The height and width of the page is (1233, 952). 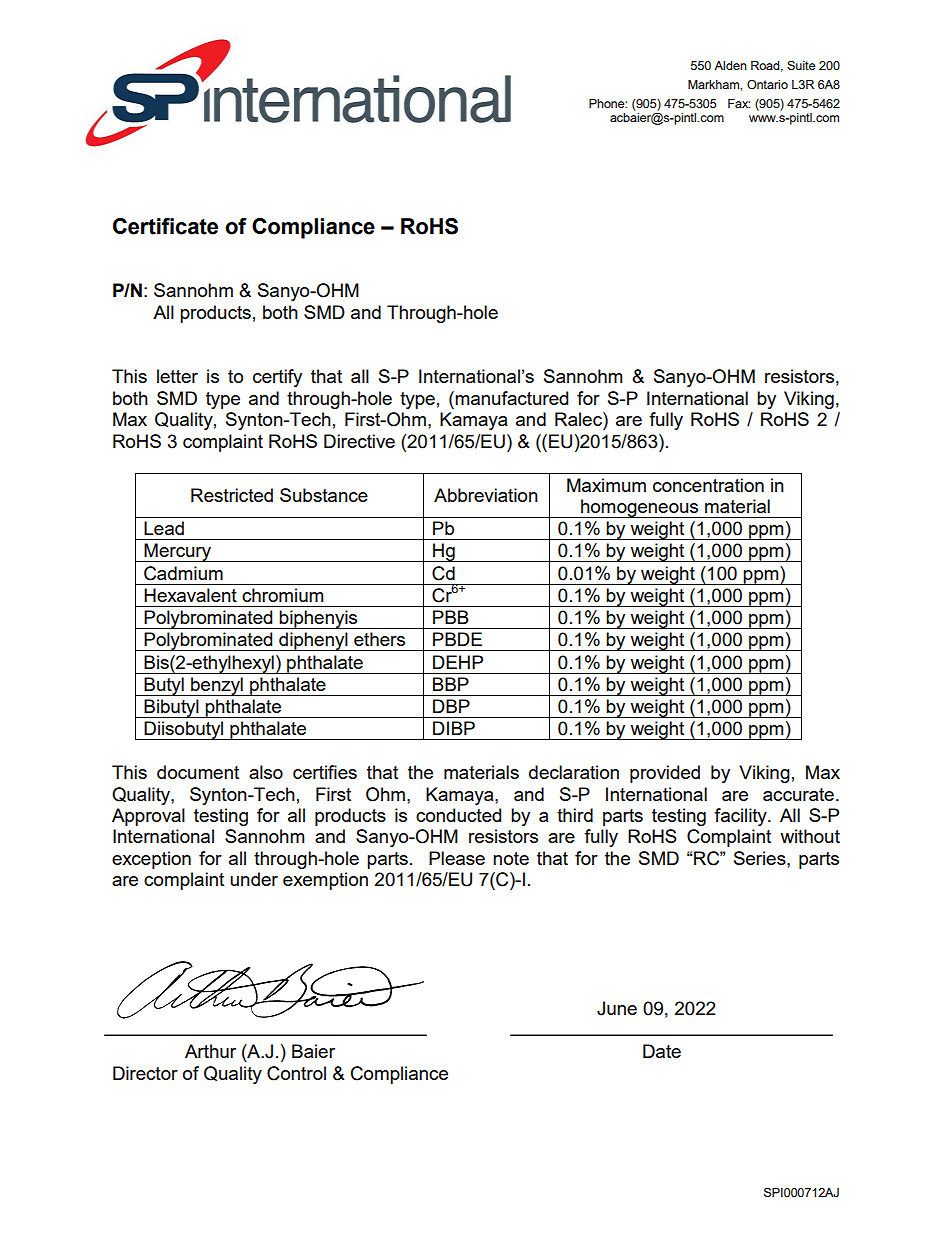 I want to click on concentration, so click(x=708, y=485).
